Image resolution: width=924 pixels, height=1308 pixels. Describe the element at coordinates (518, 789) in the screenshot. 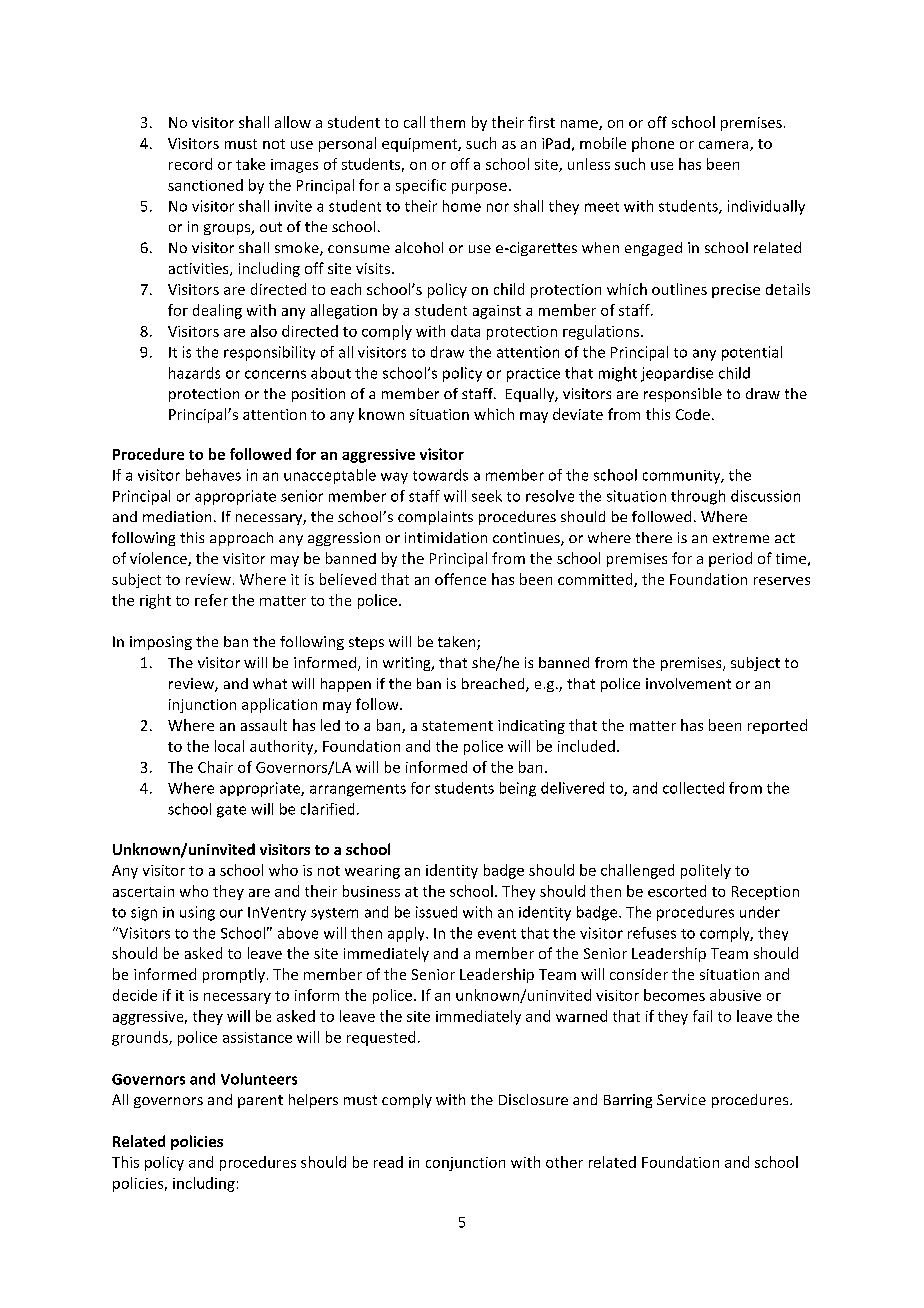

I see `being` at that location.
